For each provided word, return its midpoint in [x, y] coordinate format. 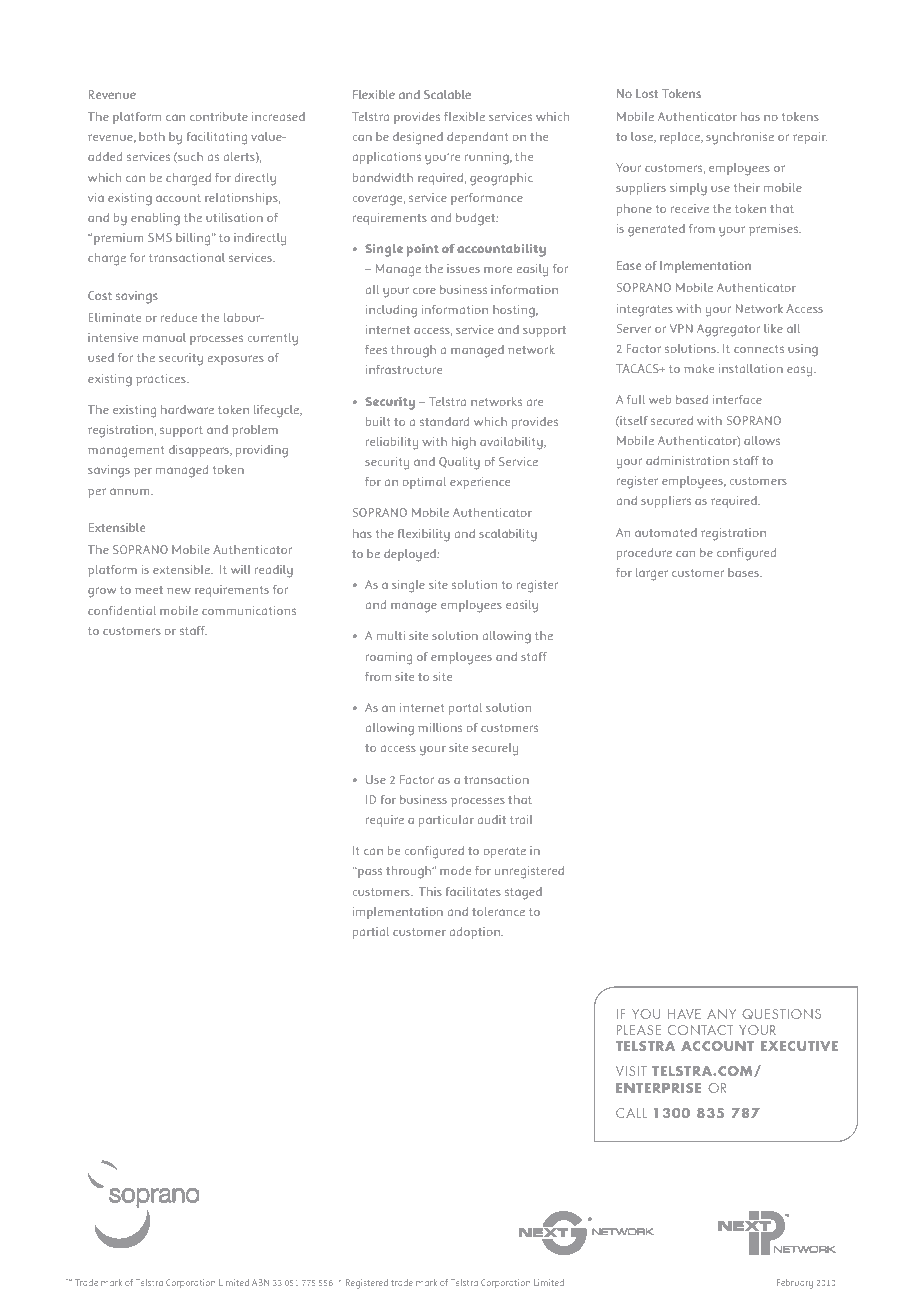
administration [687, 460]
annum [131, 491]
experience [480, 483]
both [152, 136]
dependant [477, 138]
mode [455, 870]
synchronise [740, 138]
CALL [631, 1113]
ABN [260, 1282]
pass [369, 873]
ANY [721, 1014]
